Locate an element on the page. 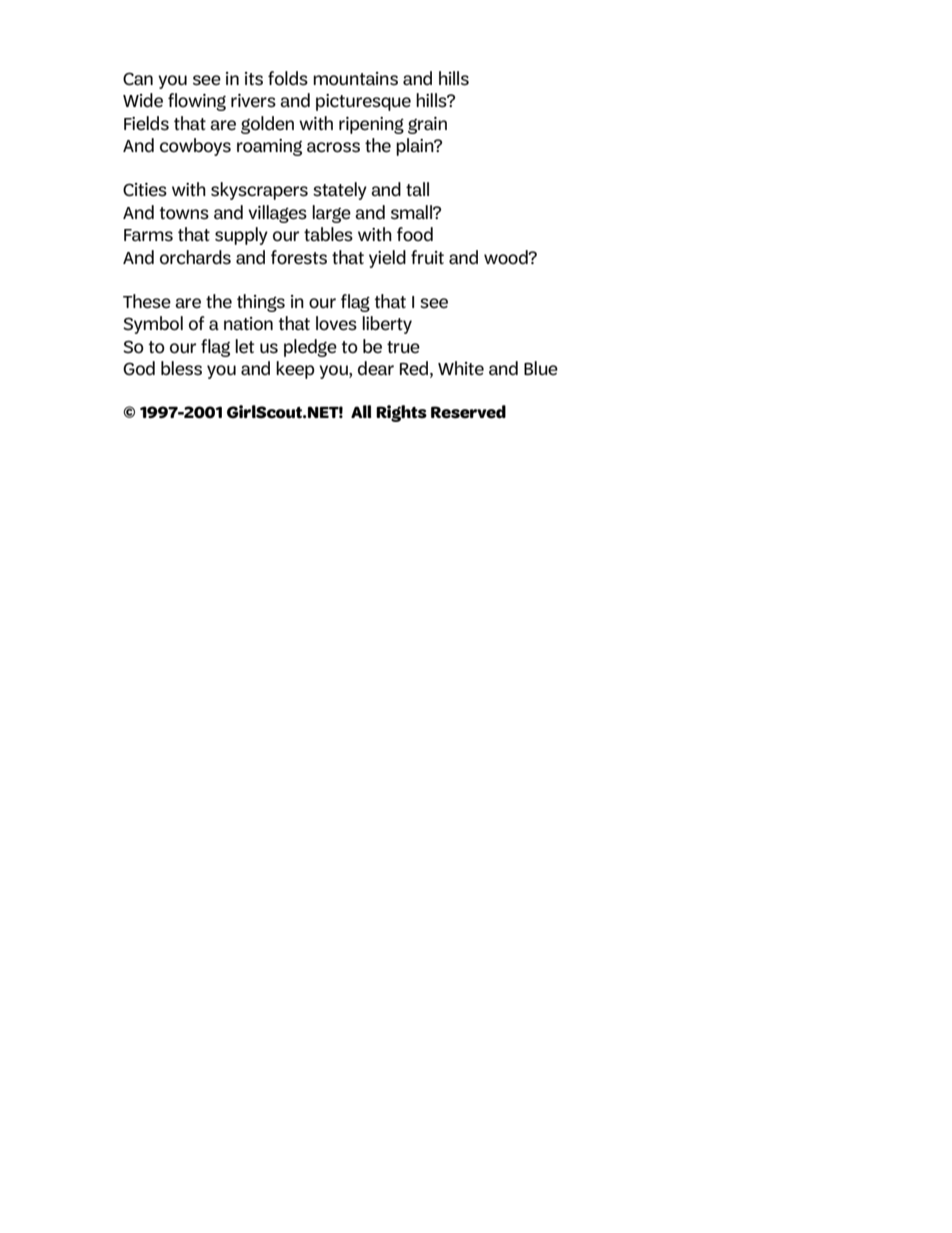  Reserved is located at coordinates (468, 412).
